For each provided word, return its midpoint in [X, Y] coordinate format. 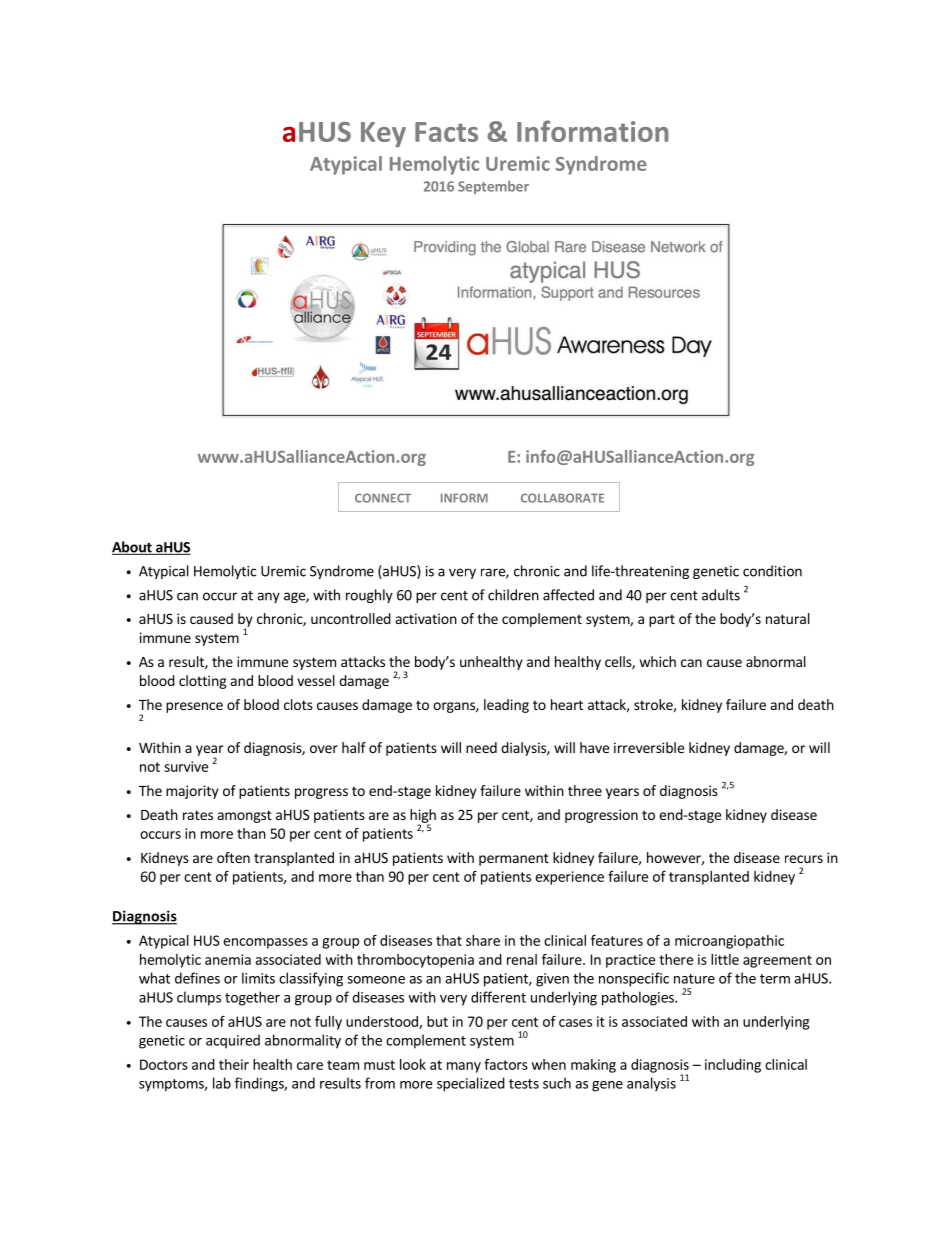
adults [721, 595]
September [493, 187]
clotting [203, 682]
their [234, 1064]
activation [426, 618]
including [733, 1066]
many [464, 1067]
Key [383, 134]
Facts [446, 132]
